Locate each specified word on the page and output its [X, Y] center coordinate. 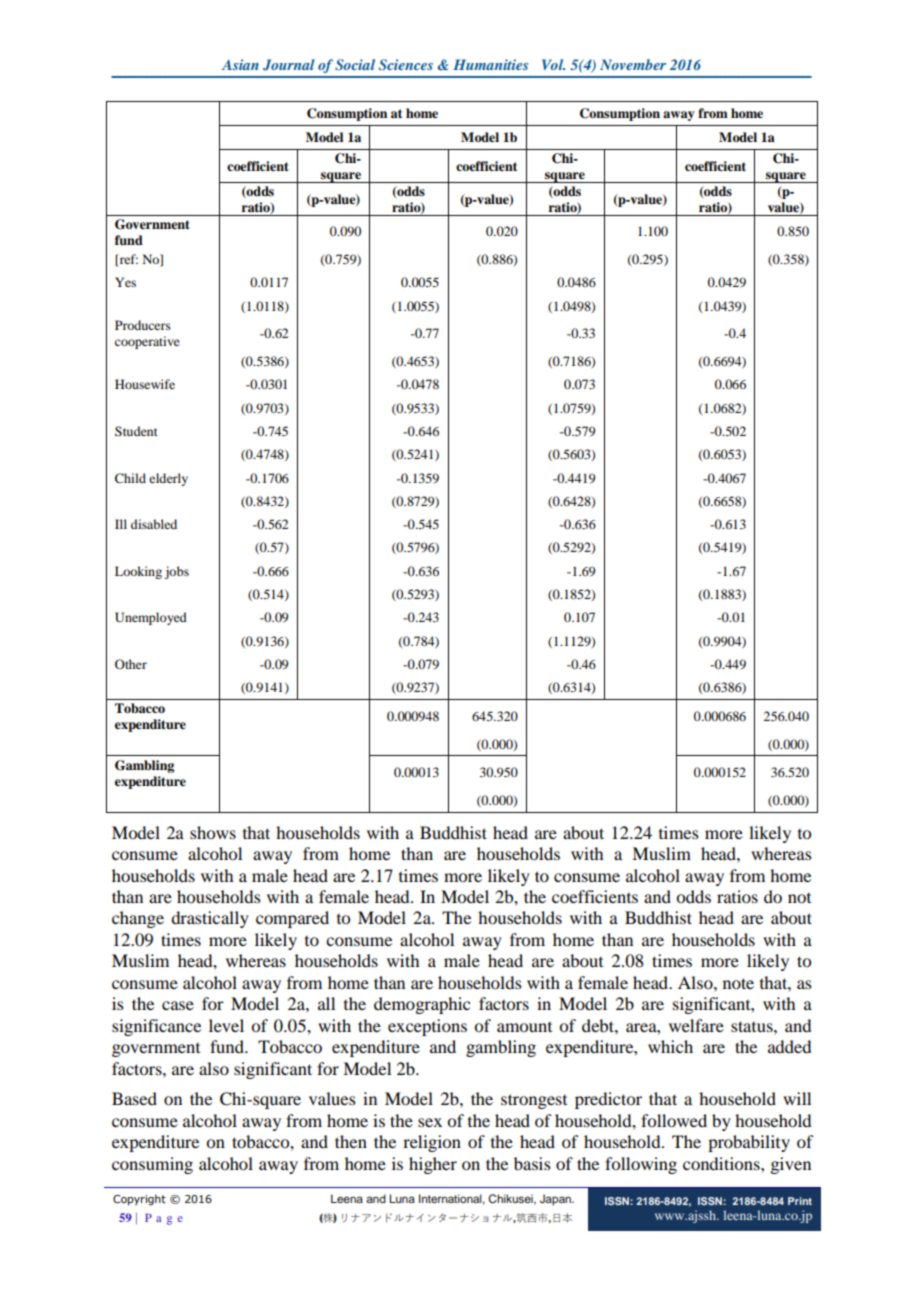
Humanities [490, 64]
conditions [722, 1163]
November [633, 64]
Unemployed [151, 618]
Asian [240, 64]
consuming [152, 1165]
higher [433, 1165]
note [738, 983]
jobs [176, 572]
